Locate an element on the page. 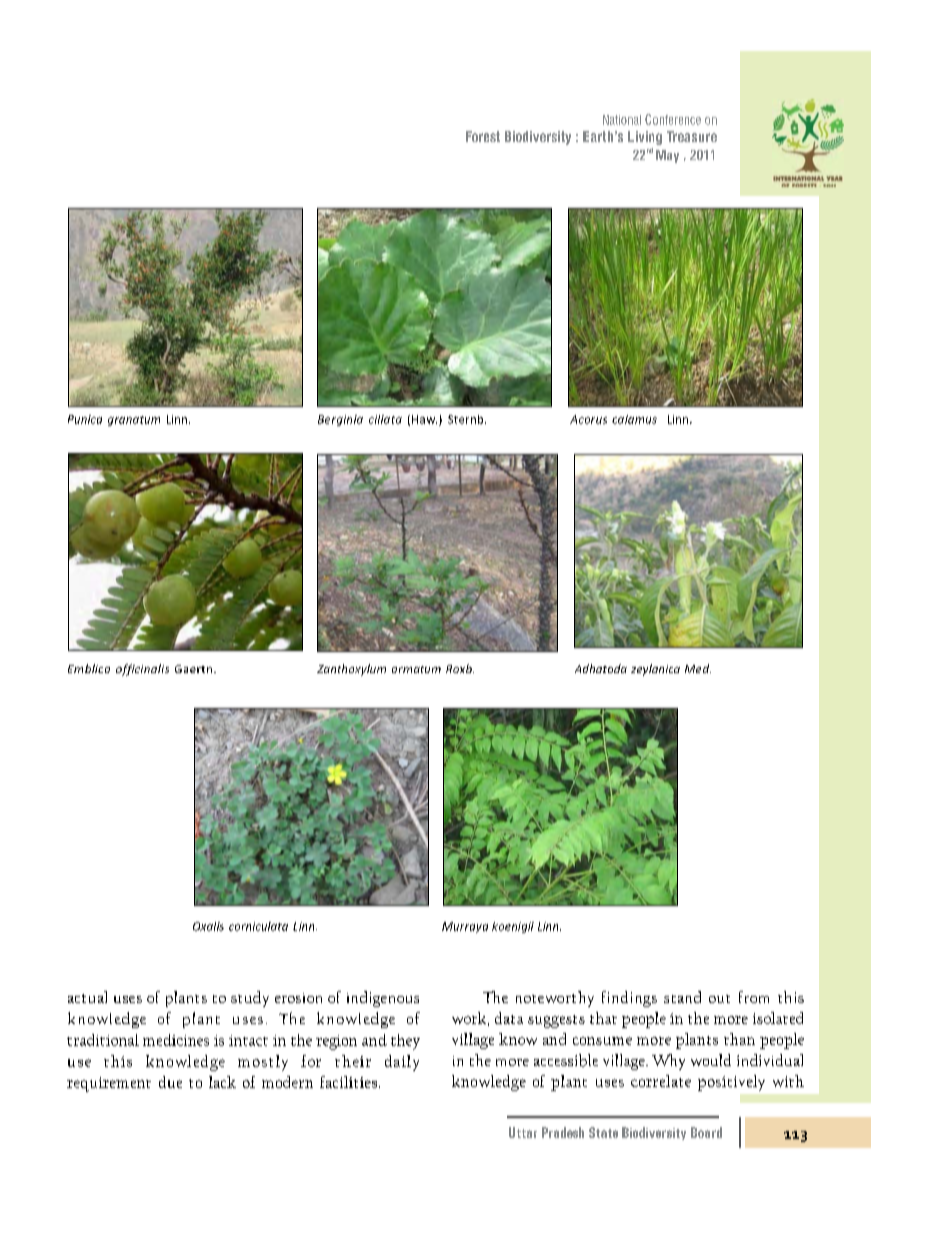 The height and width of the image is (1233, 952). due is located at coordinates (170, 1082).
